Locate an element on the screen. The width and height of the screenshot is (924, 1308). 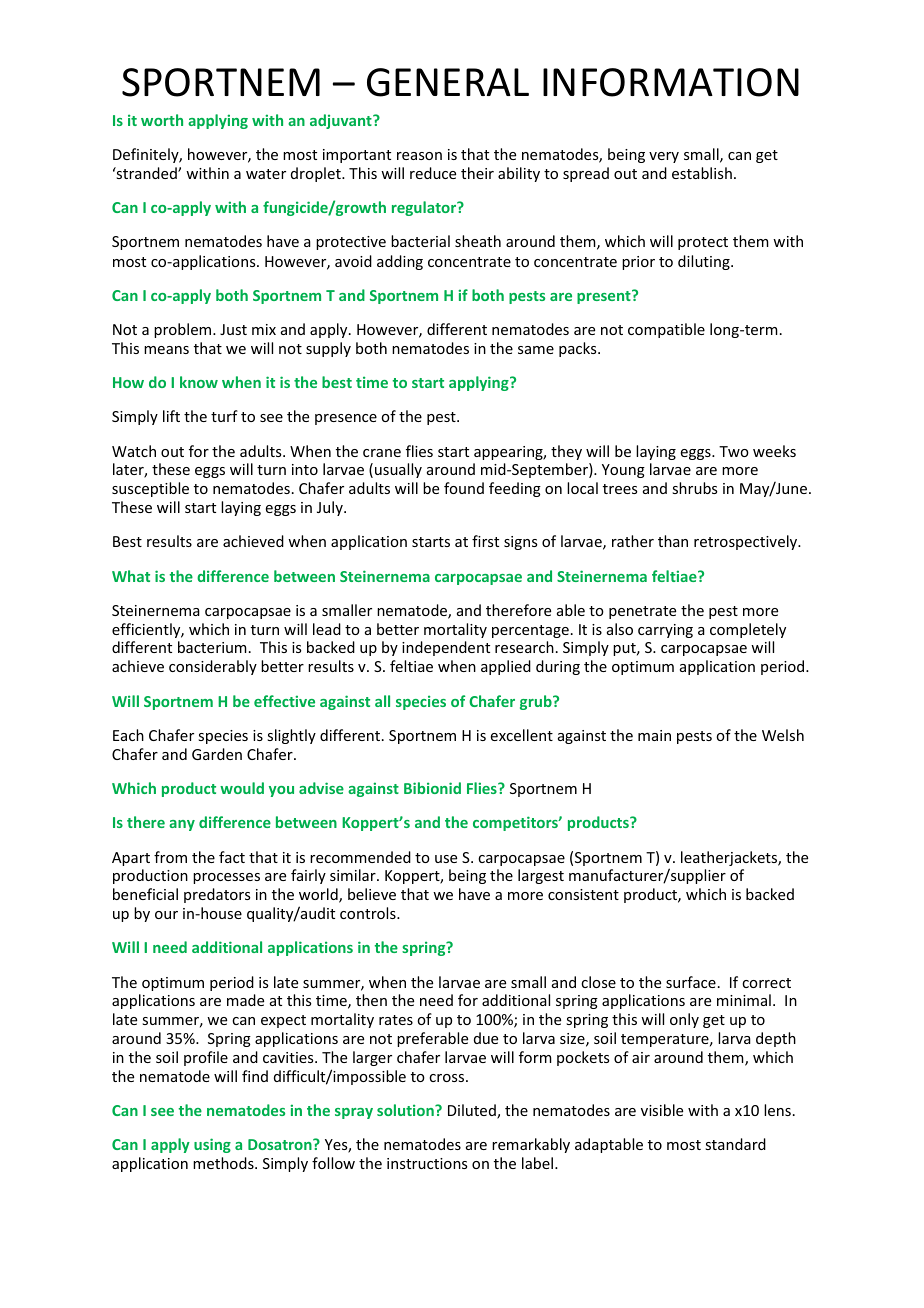
worth is located at coordinates (162, 120).
